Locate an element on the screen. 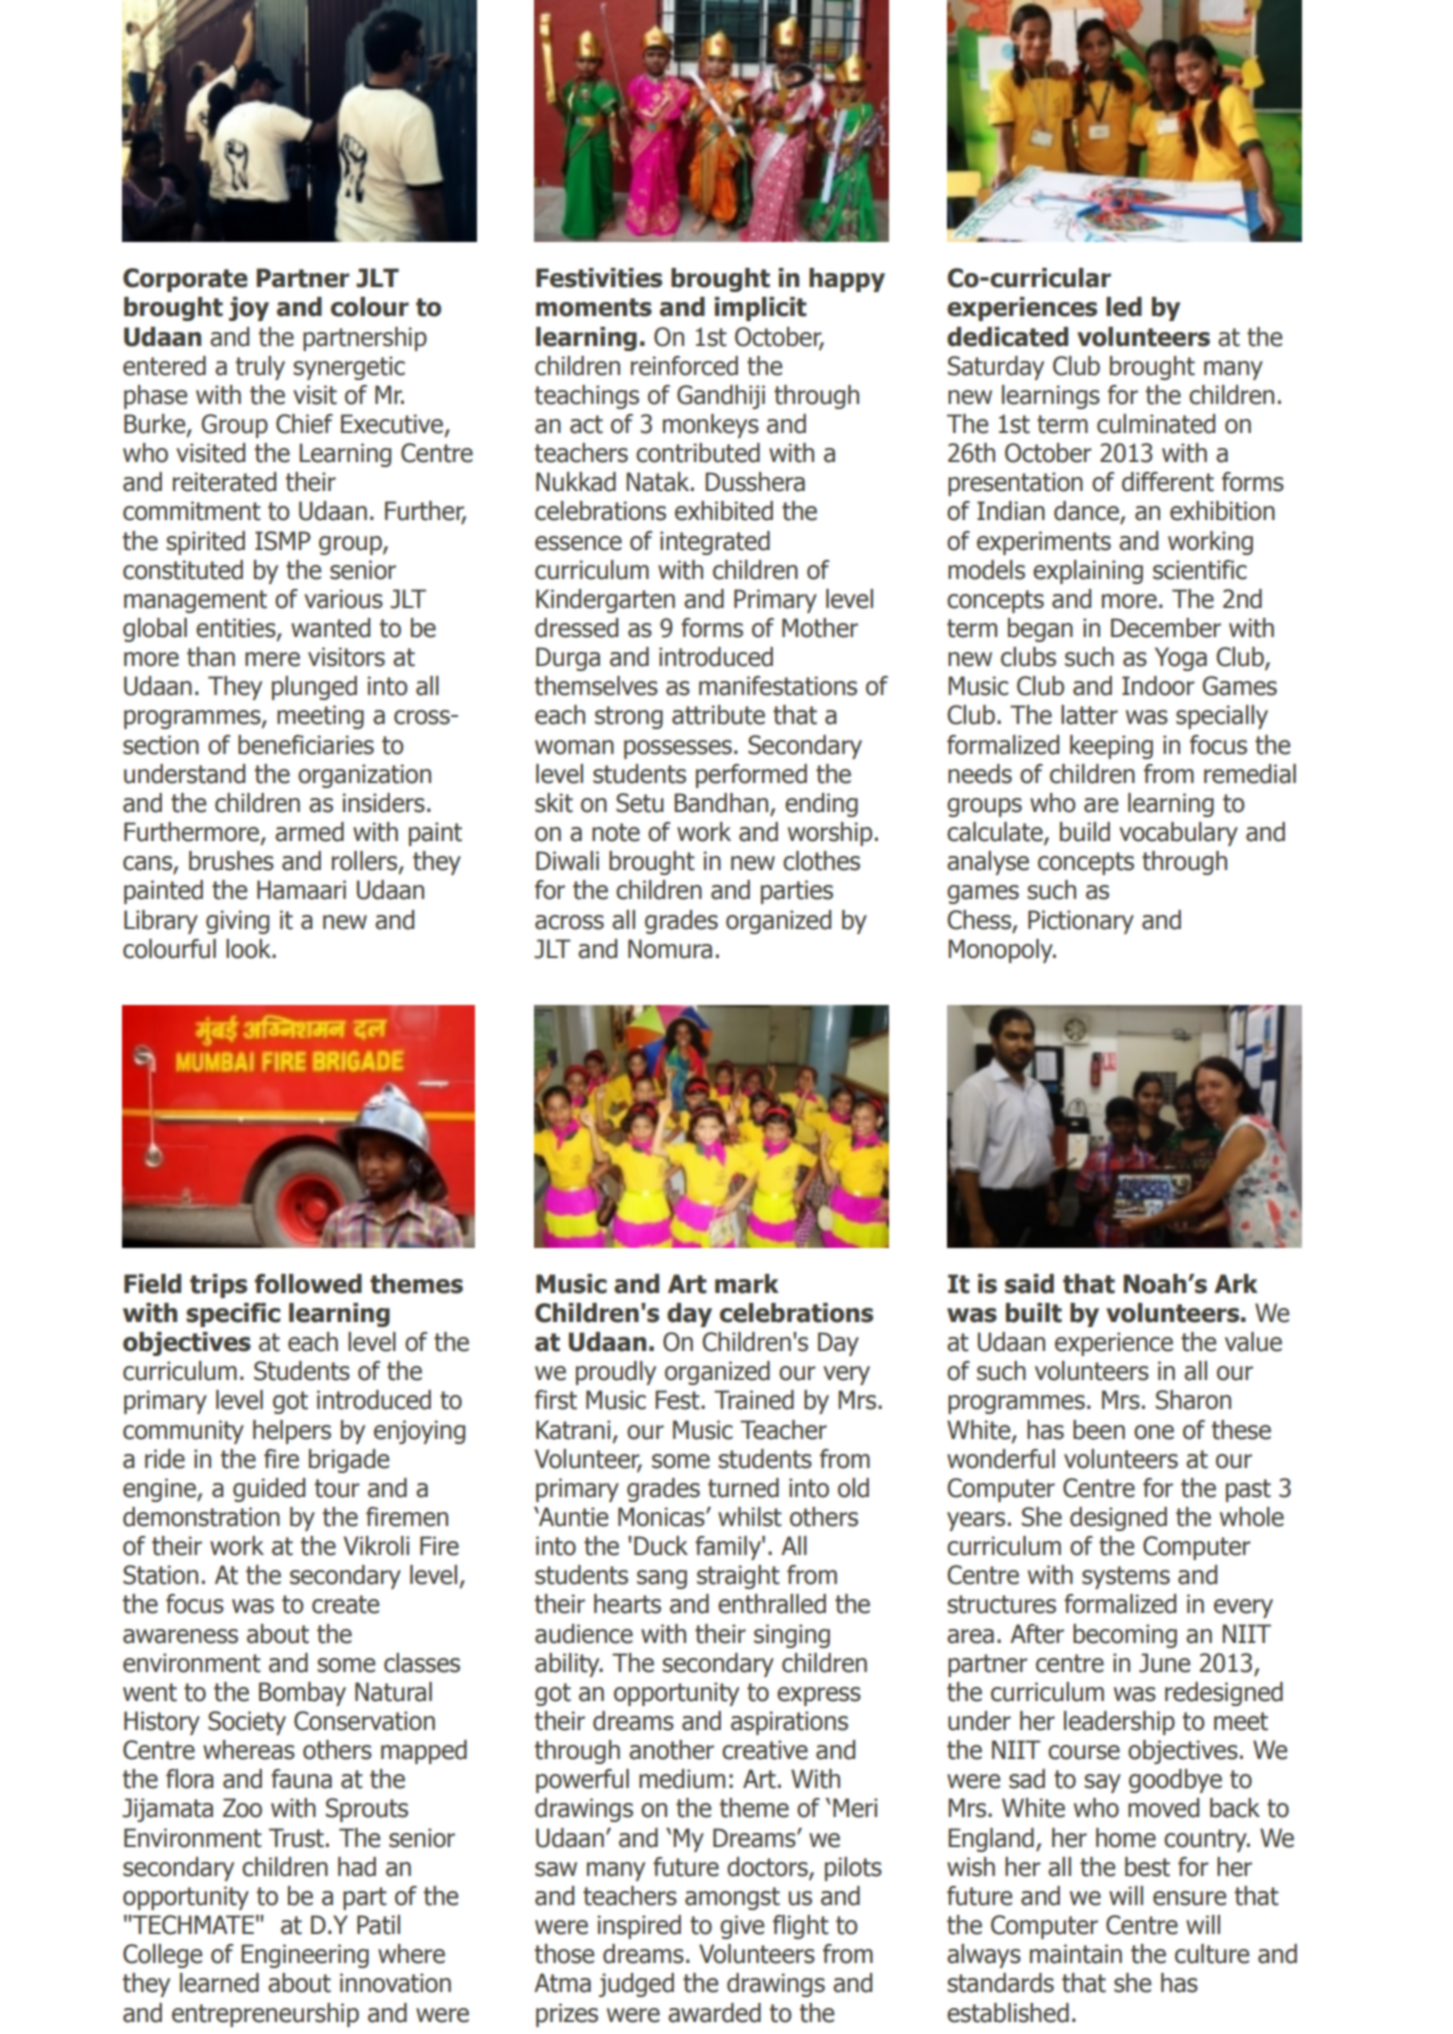  brushes is located at coordinates (231, 861).
